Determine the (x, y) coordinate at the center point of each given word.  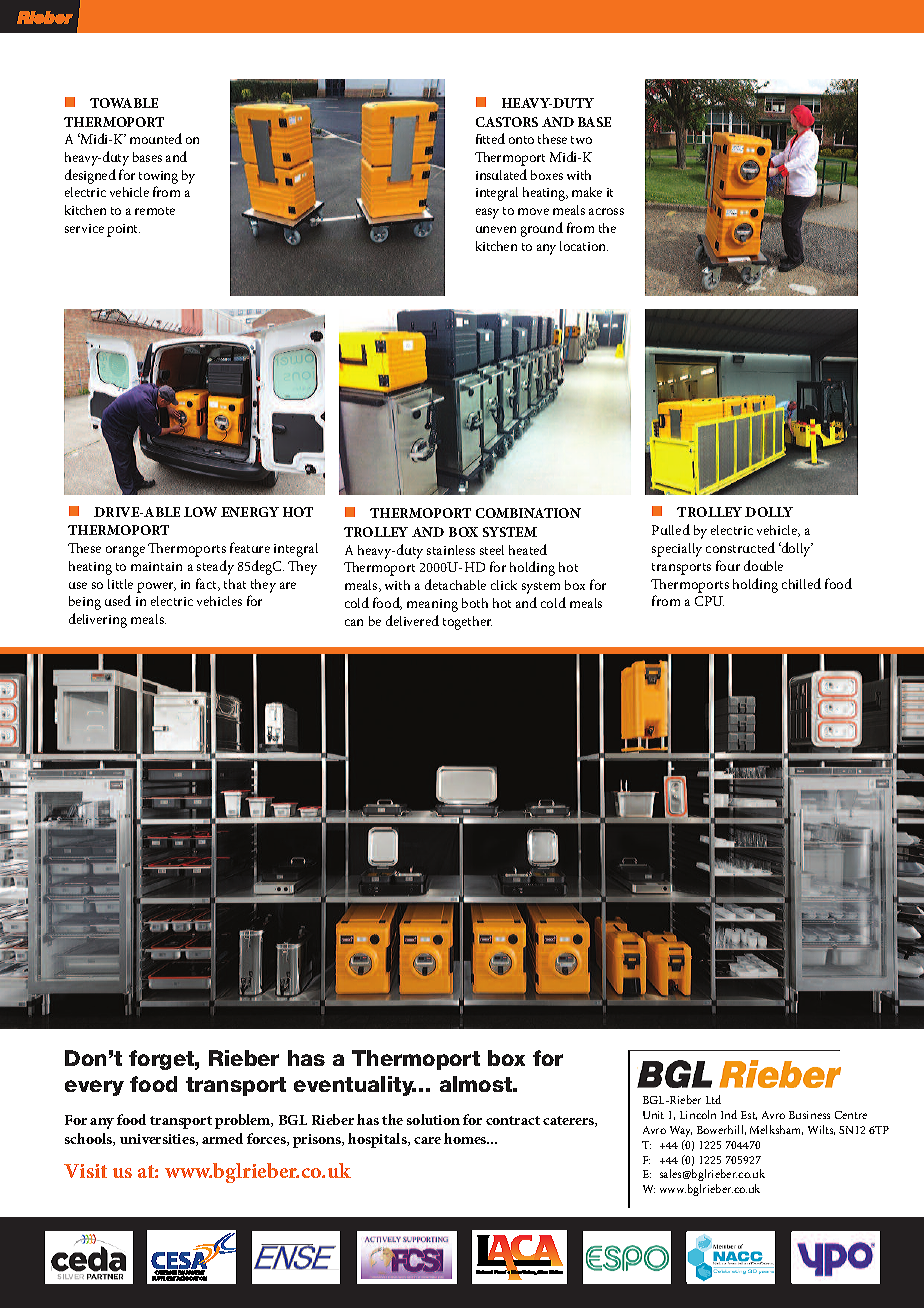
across (606, 211)
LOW (200, 512)
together (467, 623)
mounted (156, 138)
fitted (490, 138)
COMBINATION (528, 513)
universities (158, 1140)
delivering (98, 620)
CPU (709, 601)
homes (466, 1138)
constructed (740, 547)
